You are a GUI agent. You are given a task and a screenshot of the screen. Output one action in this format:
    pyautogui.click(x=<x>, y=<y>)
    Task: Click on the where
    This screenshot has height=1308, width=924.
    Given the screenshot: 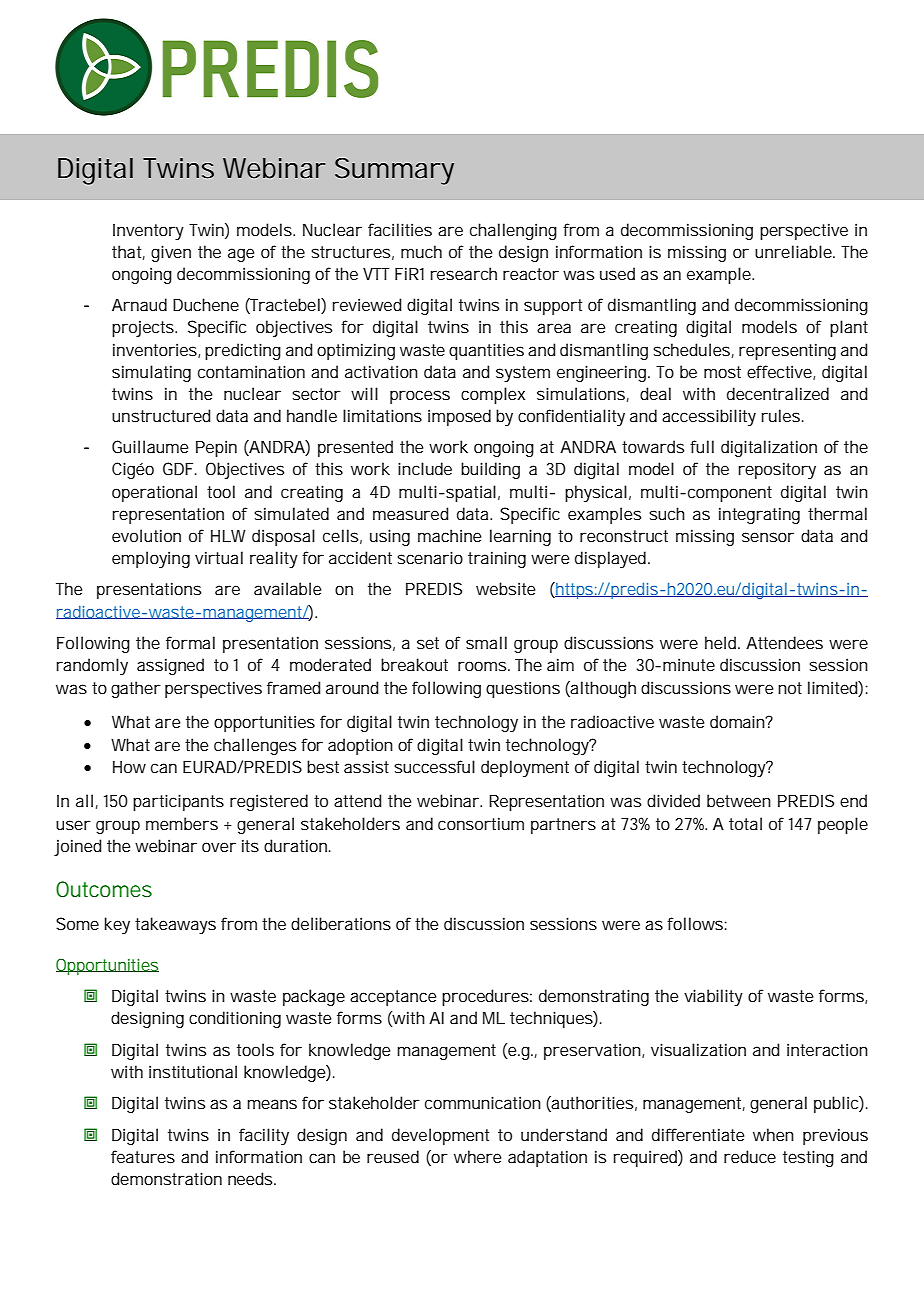 What is the action you would take?
    pyautogui.click(x=477, y=1156)
